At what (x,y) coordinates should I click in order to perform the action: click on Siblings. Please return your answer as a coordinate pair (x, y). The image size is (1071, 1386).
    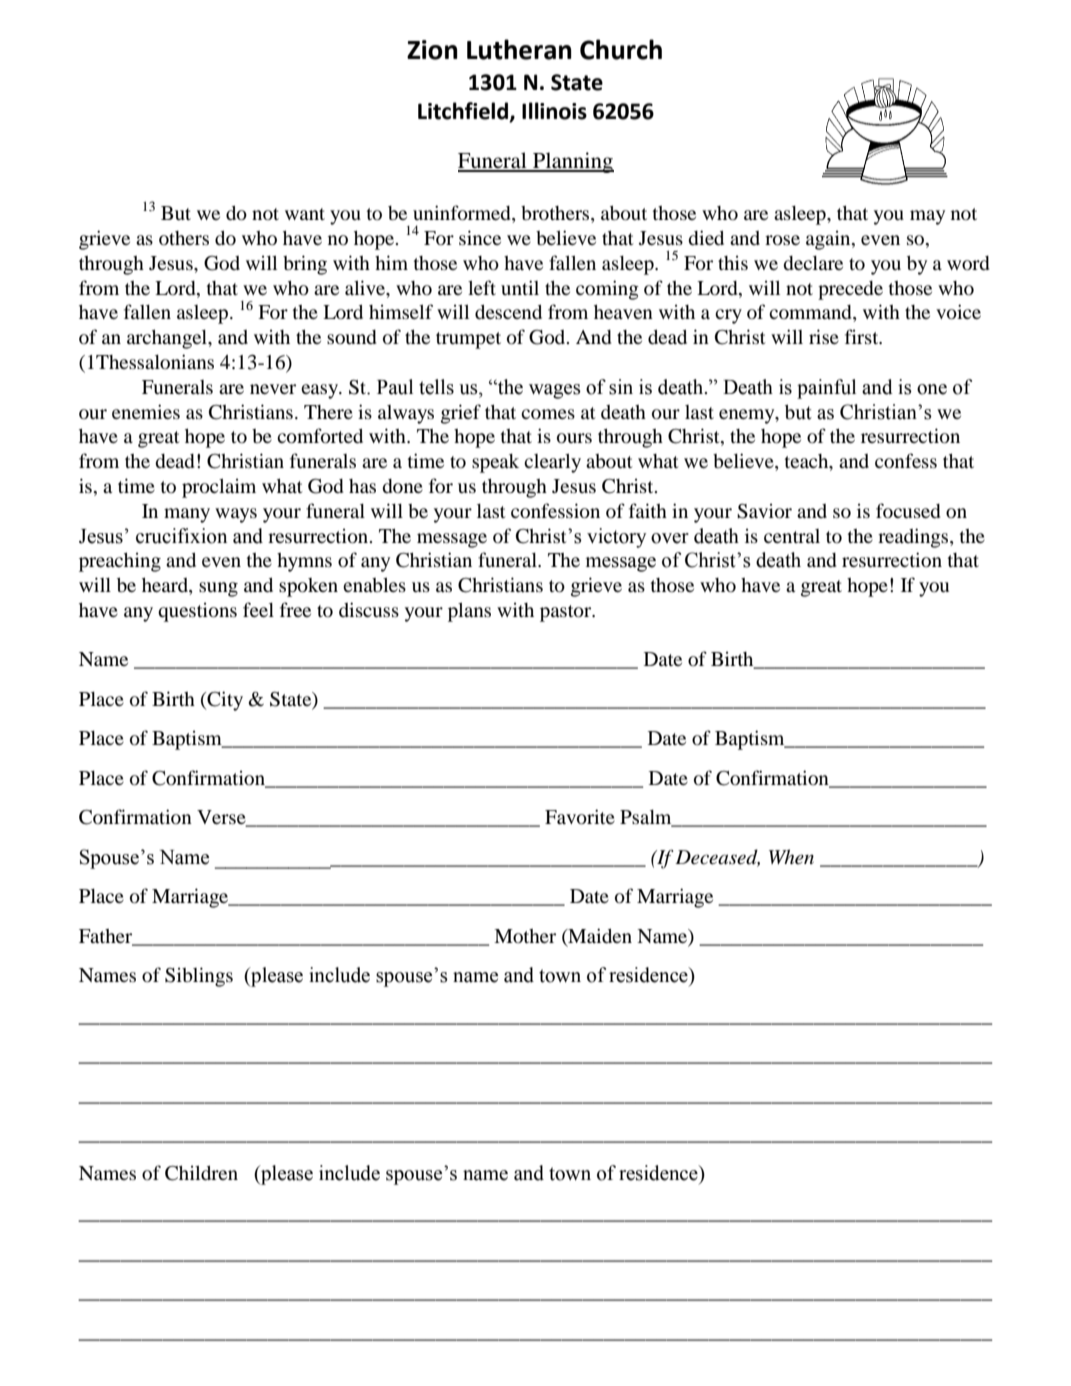
    Looking at the image, I should click on (199, 977).
